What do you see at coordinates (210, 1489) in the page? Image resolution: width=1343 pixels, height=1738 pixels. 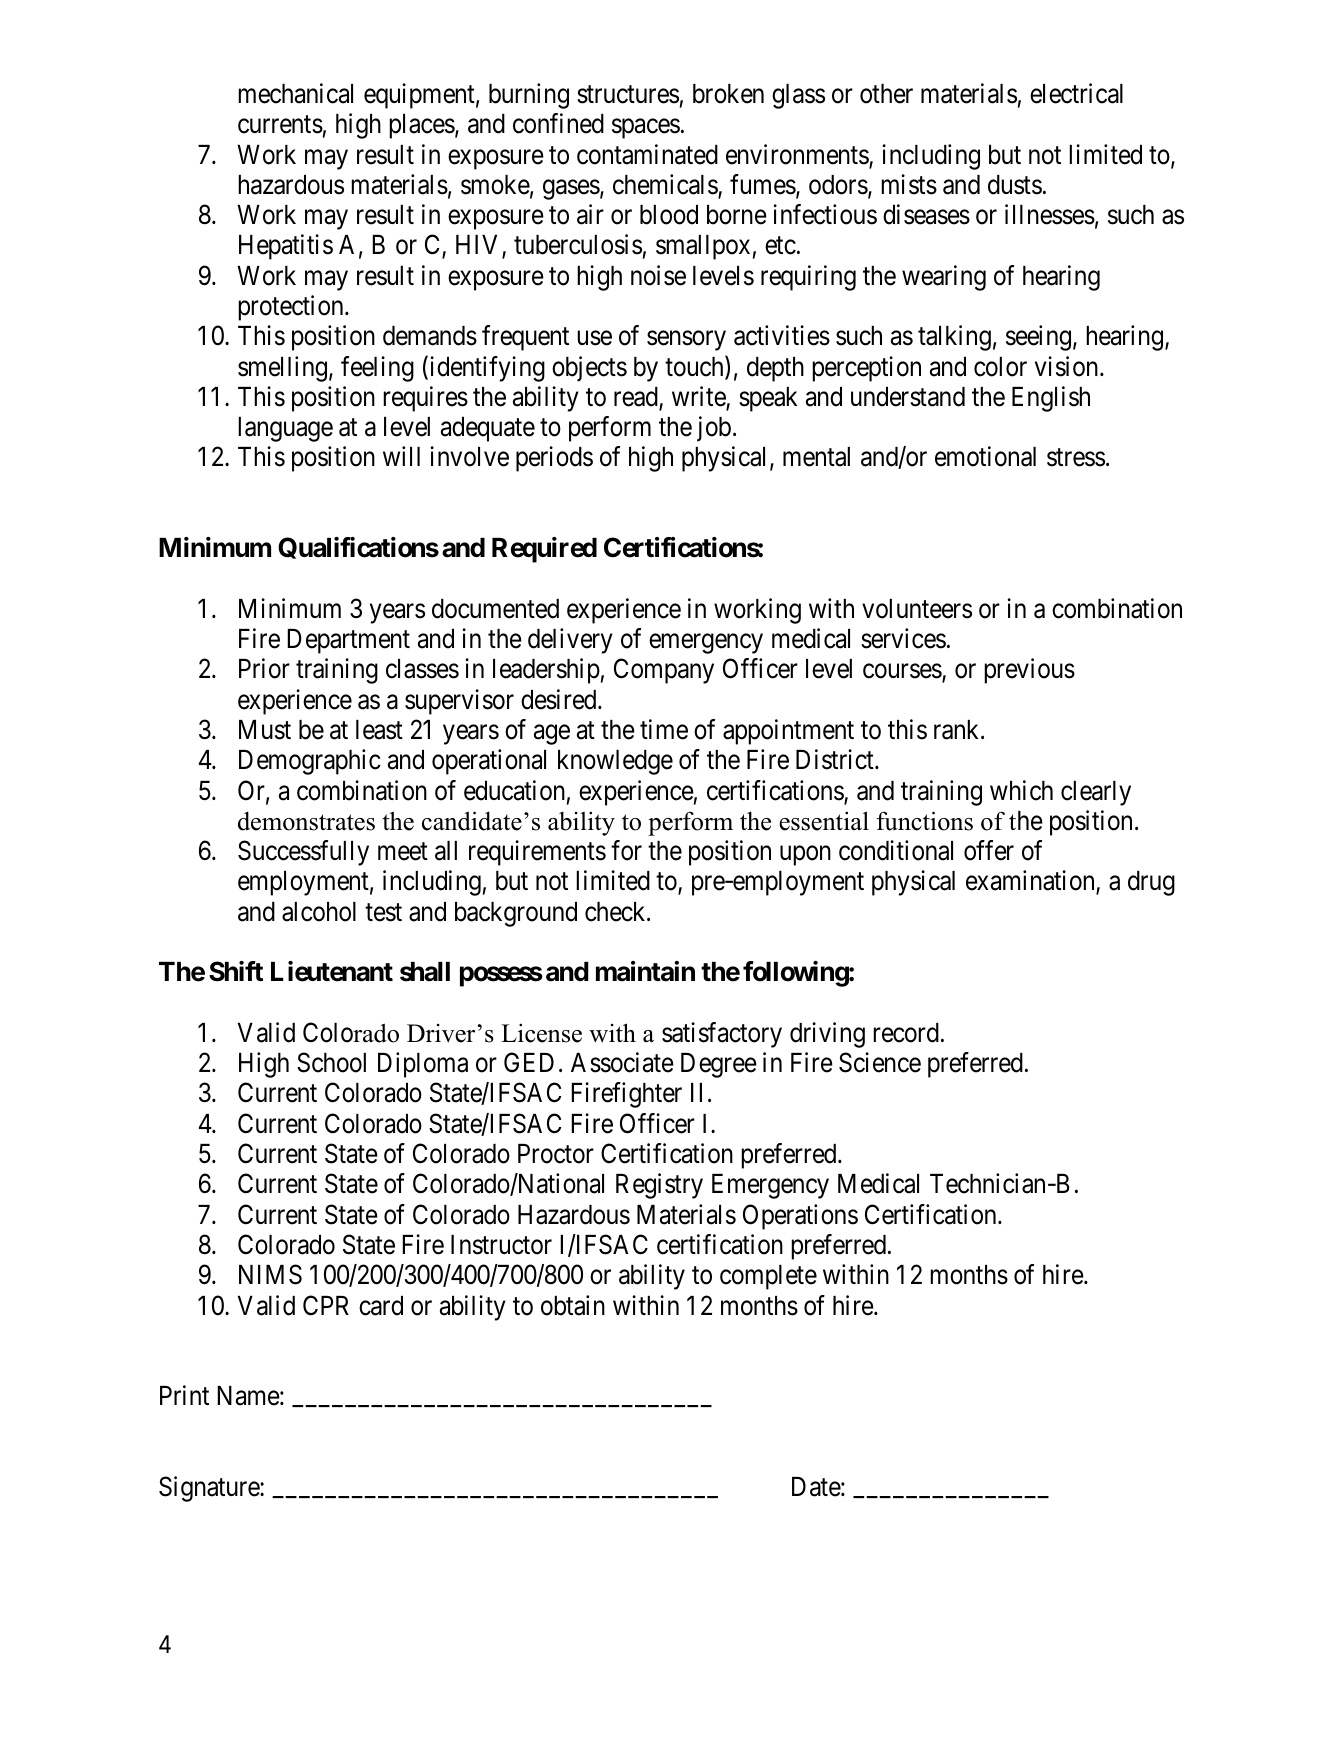 I see `Signature` at bounding box center [210, 1489].
